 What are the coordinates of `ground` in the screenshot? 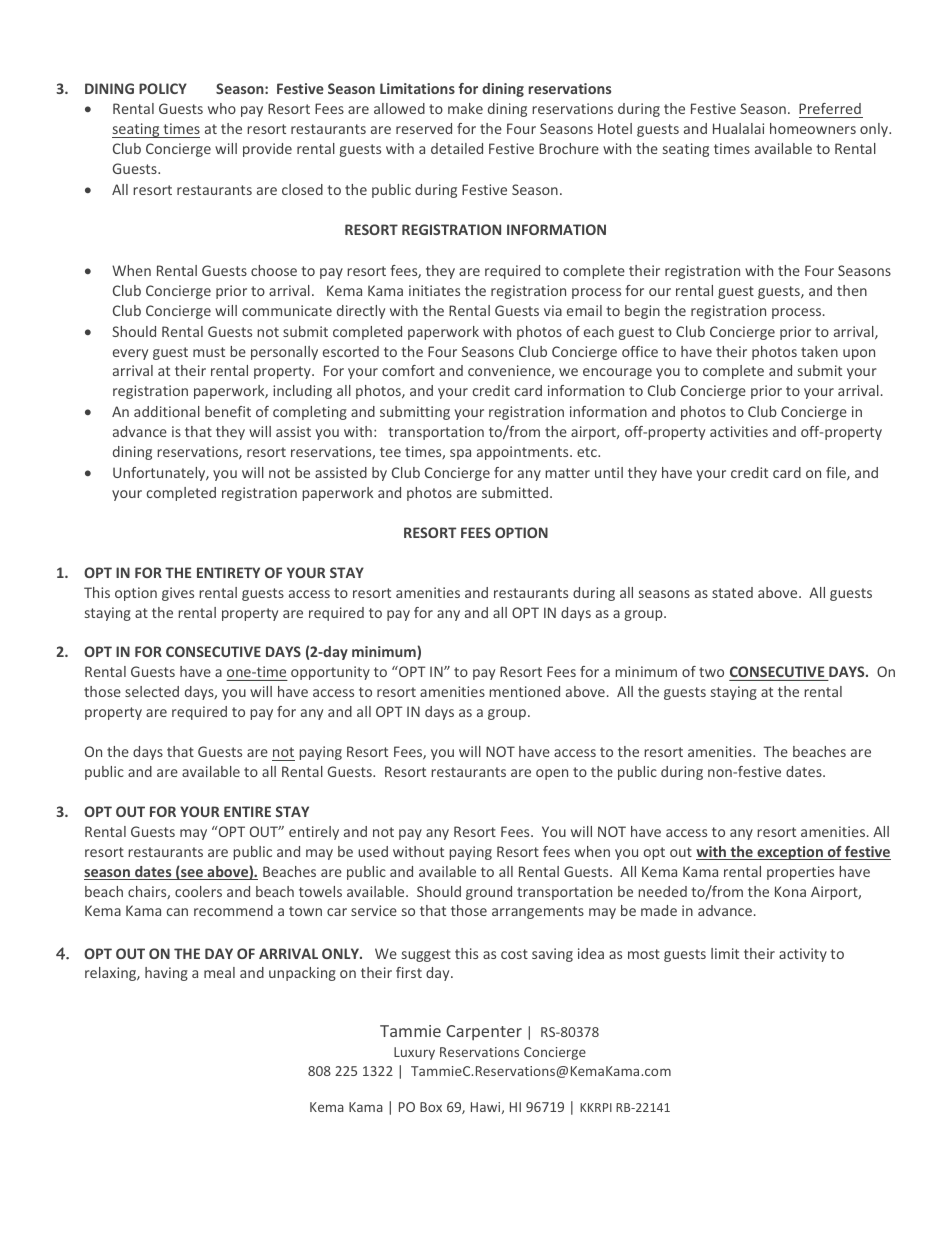 It's located at (489, 893).
